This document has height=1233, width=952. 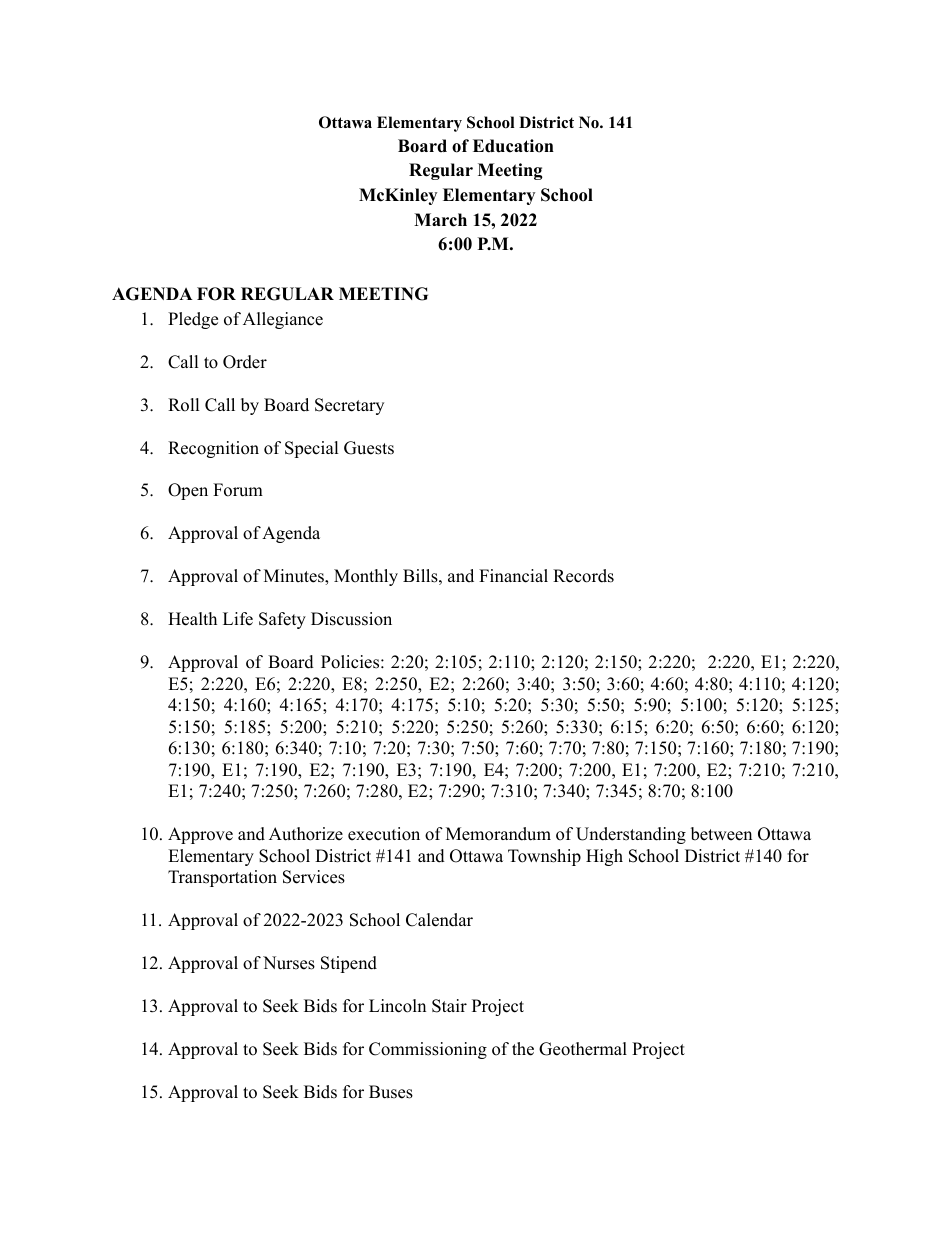 I want to click on Allegiance, so click(x=283, y=320).
